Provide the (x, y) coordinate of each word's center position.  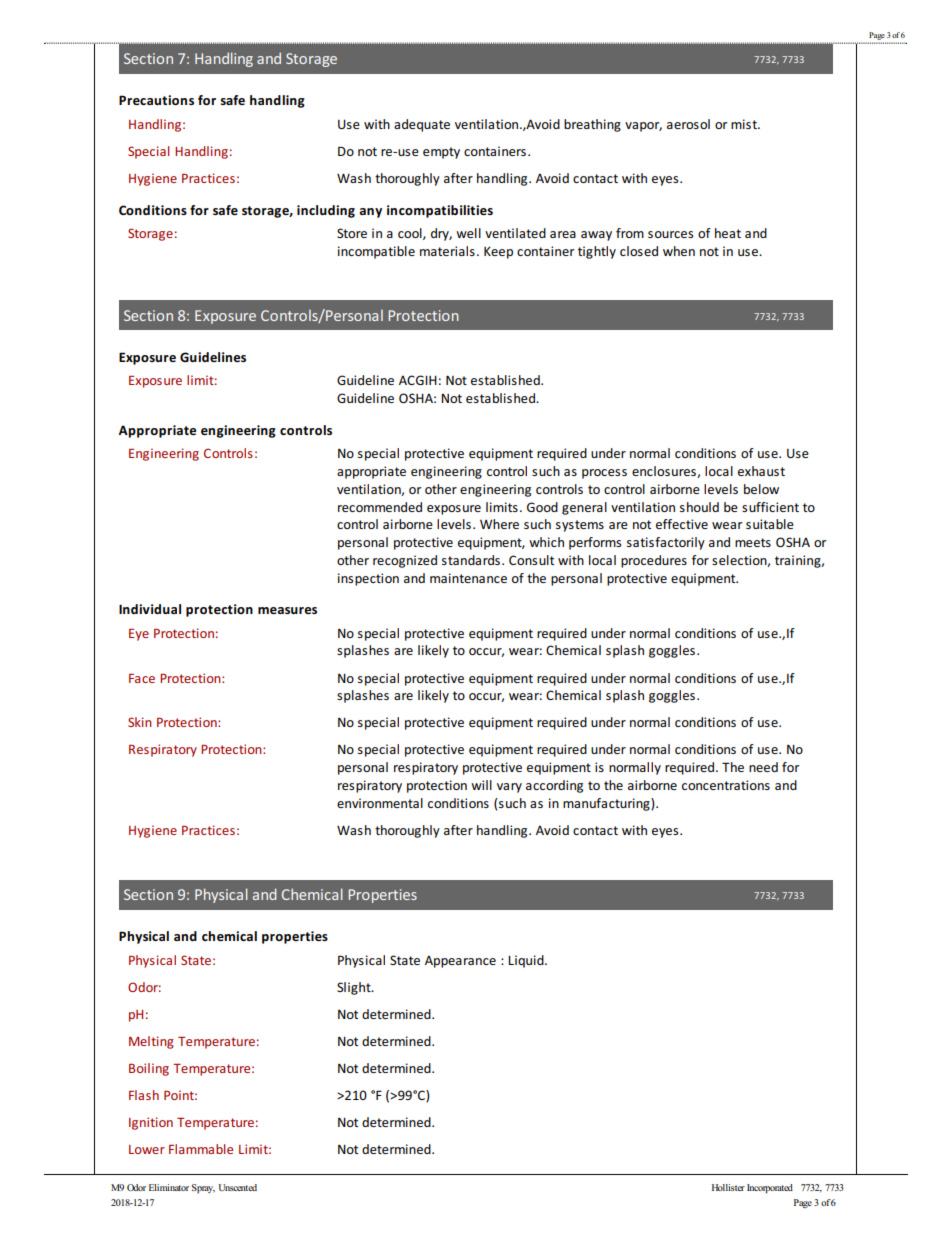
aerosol (688, 124)
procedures (654, 561)
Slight (355, 988)
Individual (150, 609)
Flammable (201, 1149)
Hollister (728, 1187)
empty (441, 153)
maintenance (468, 578)
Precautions (156, 100)
